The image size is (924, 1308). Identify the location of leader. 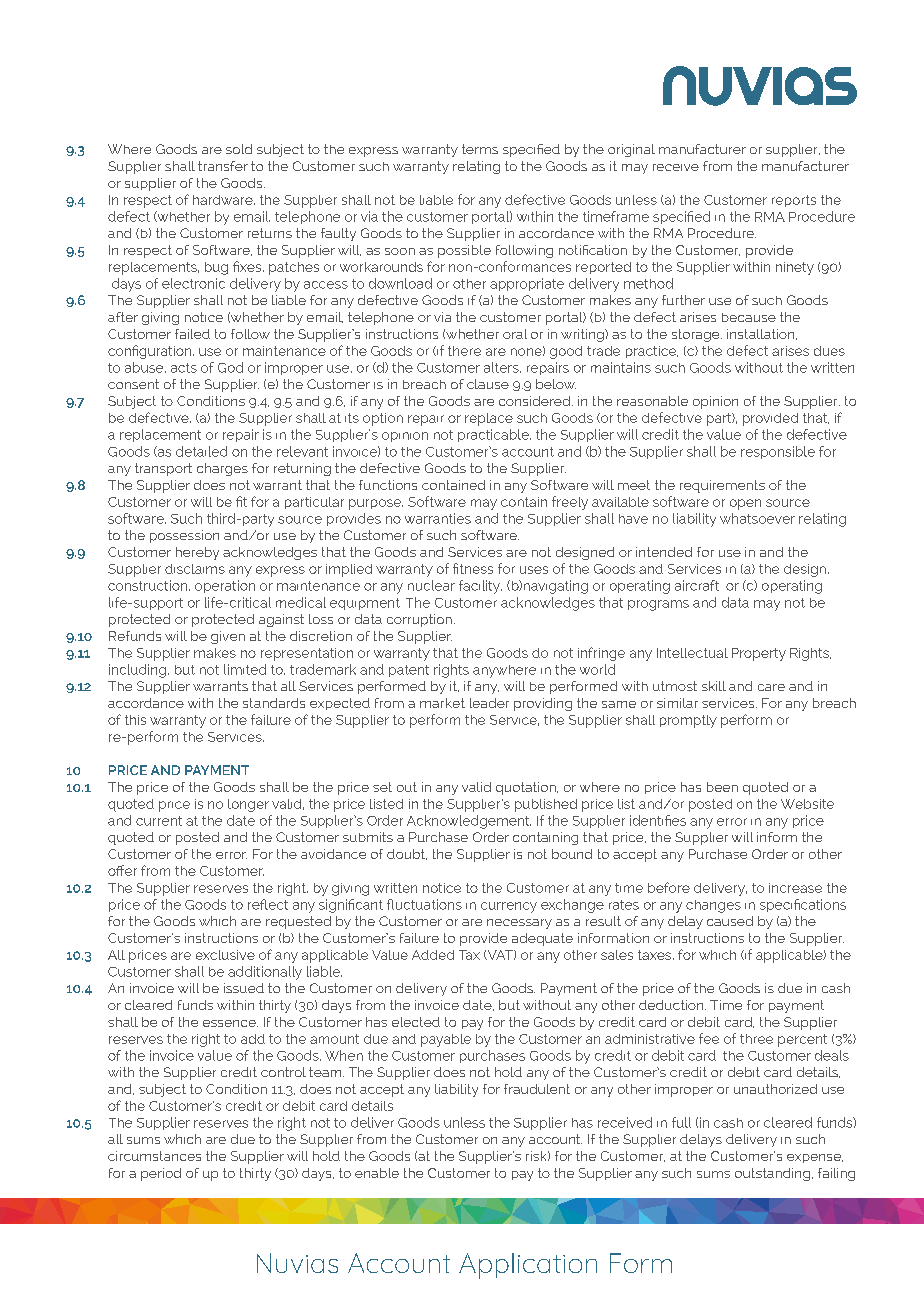
(489, 703).
